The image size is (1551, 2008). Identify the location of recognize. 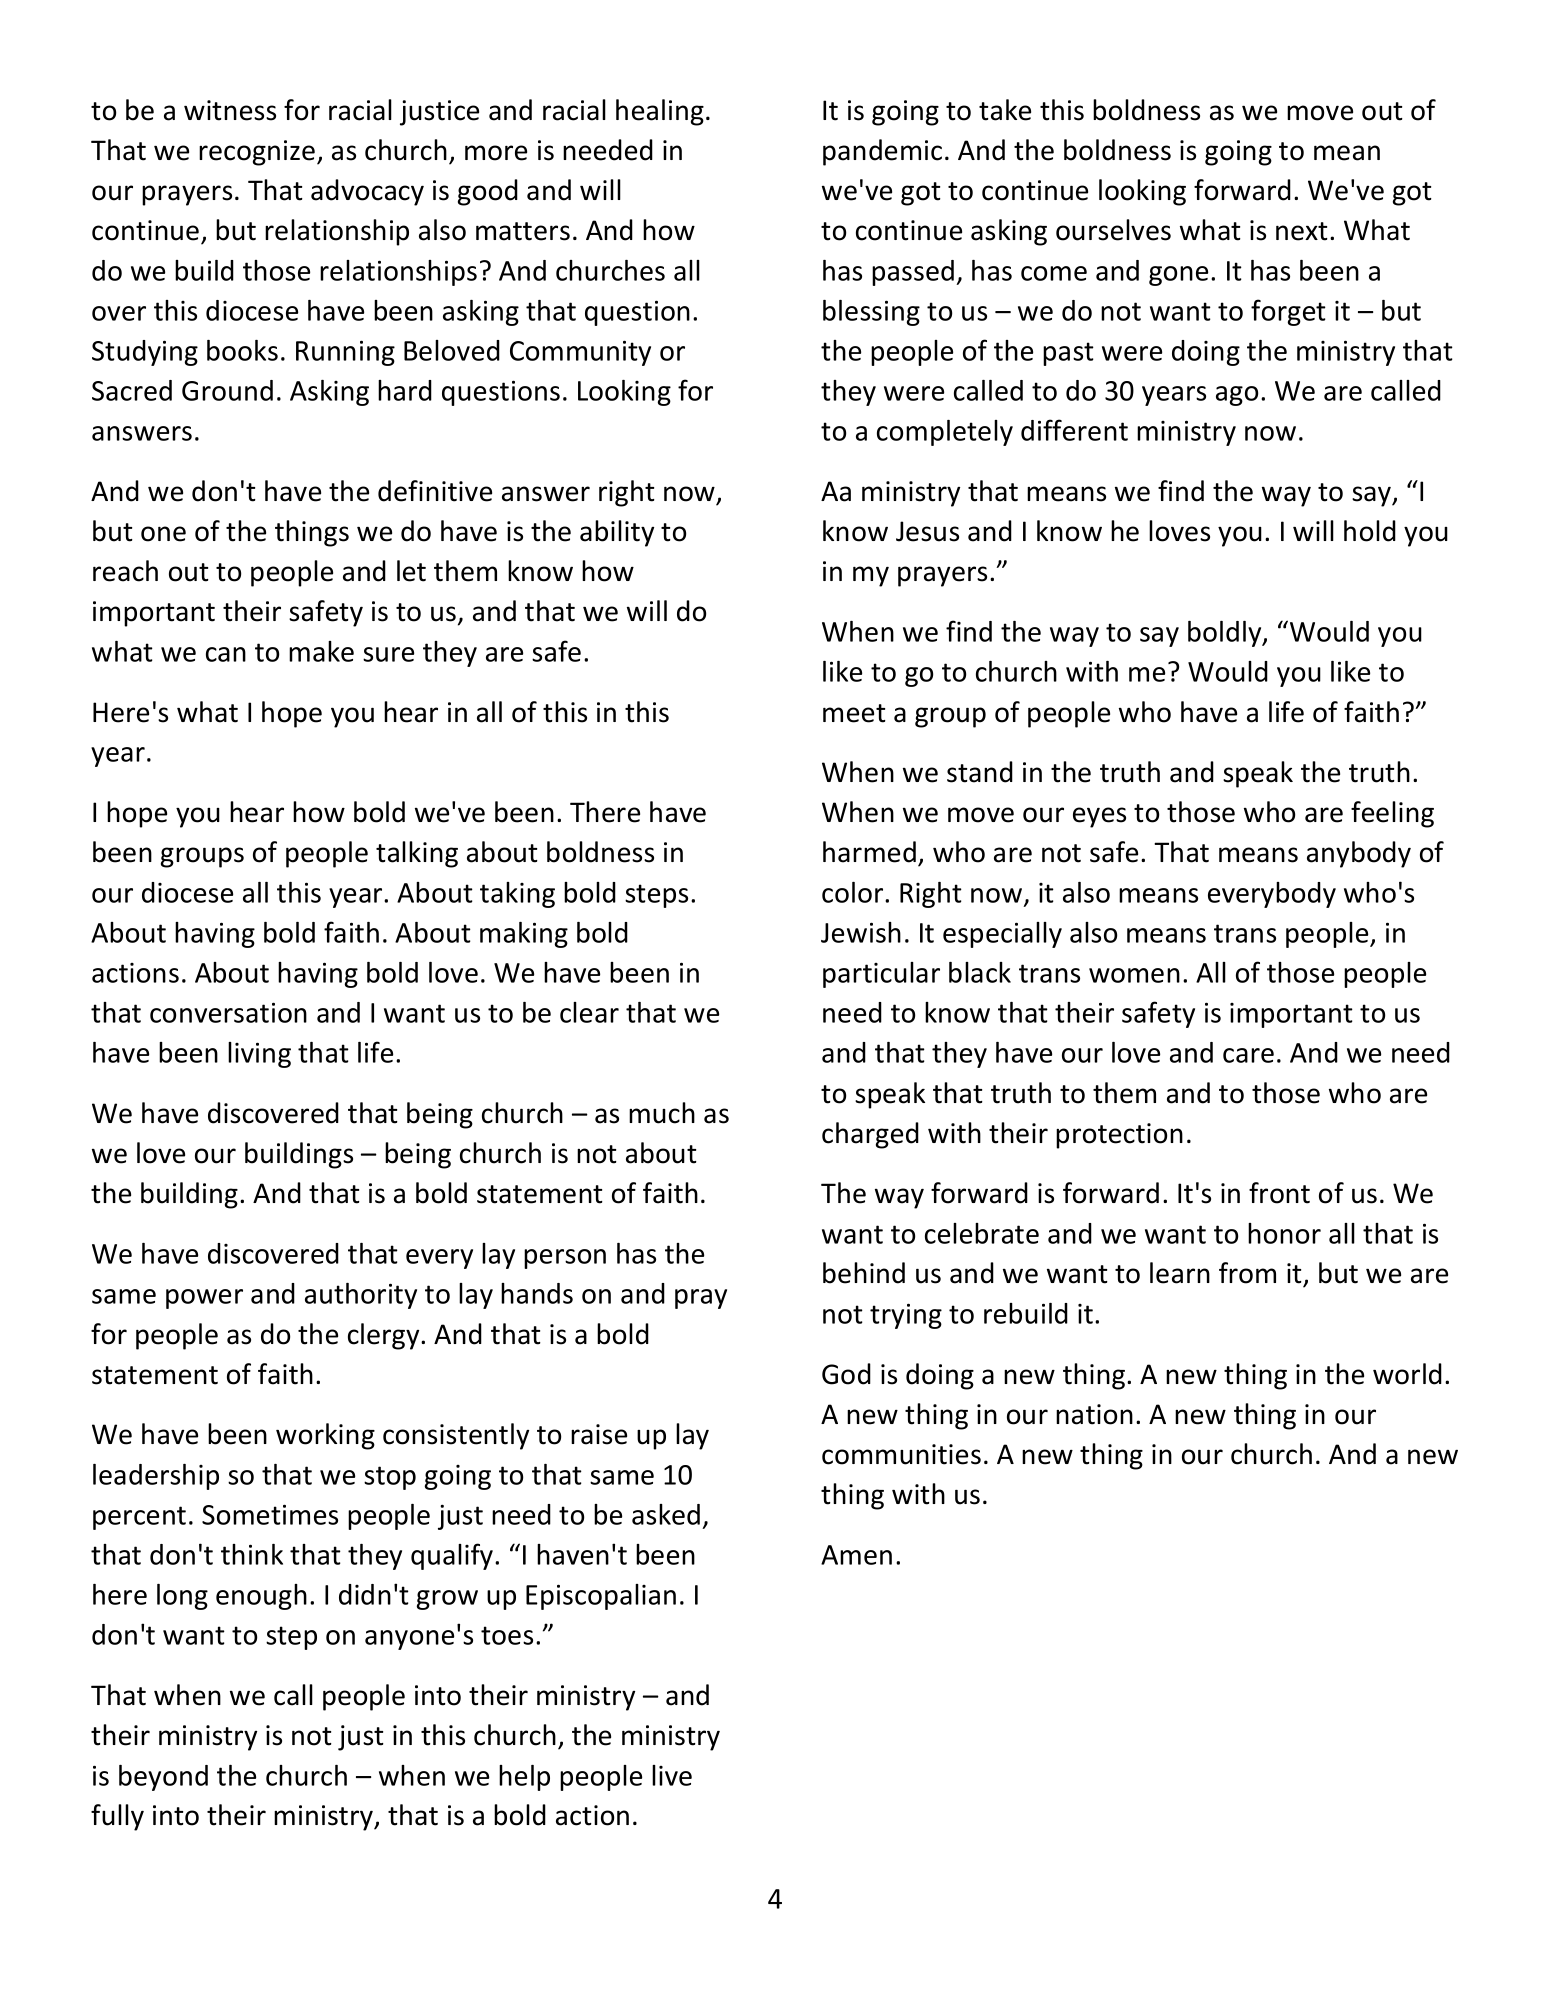
(258, 153).
